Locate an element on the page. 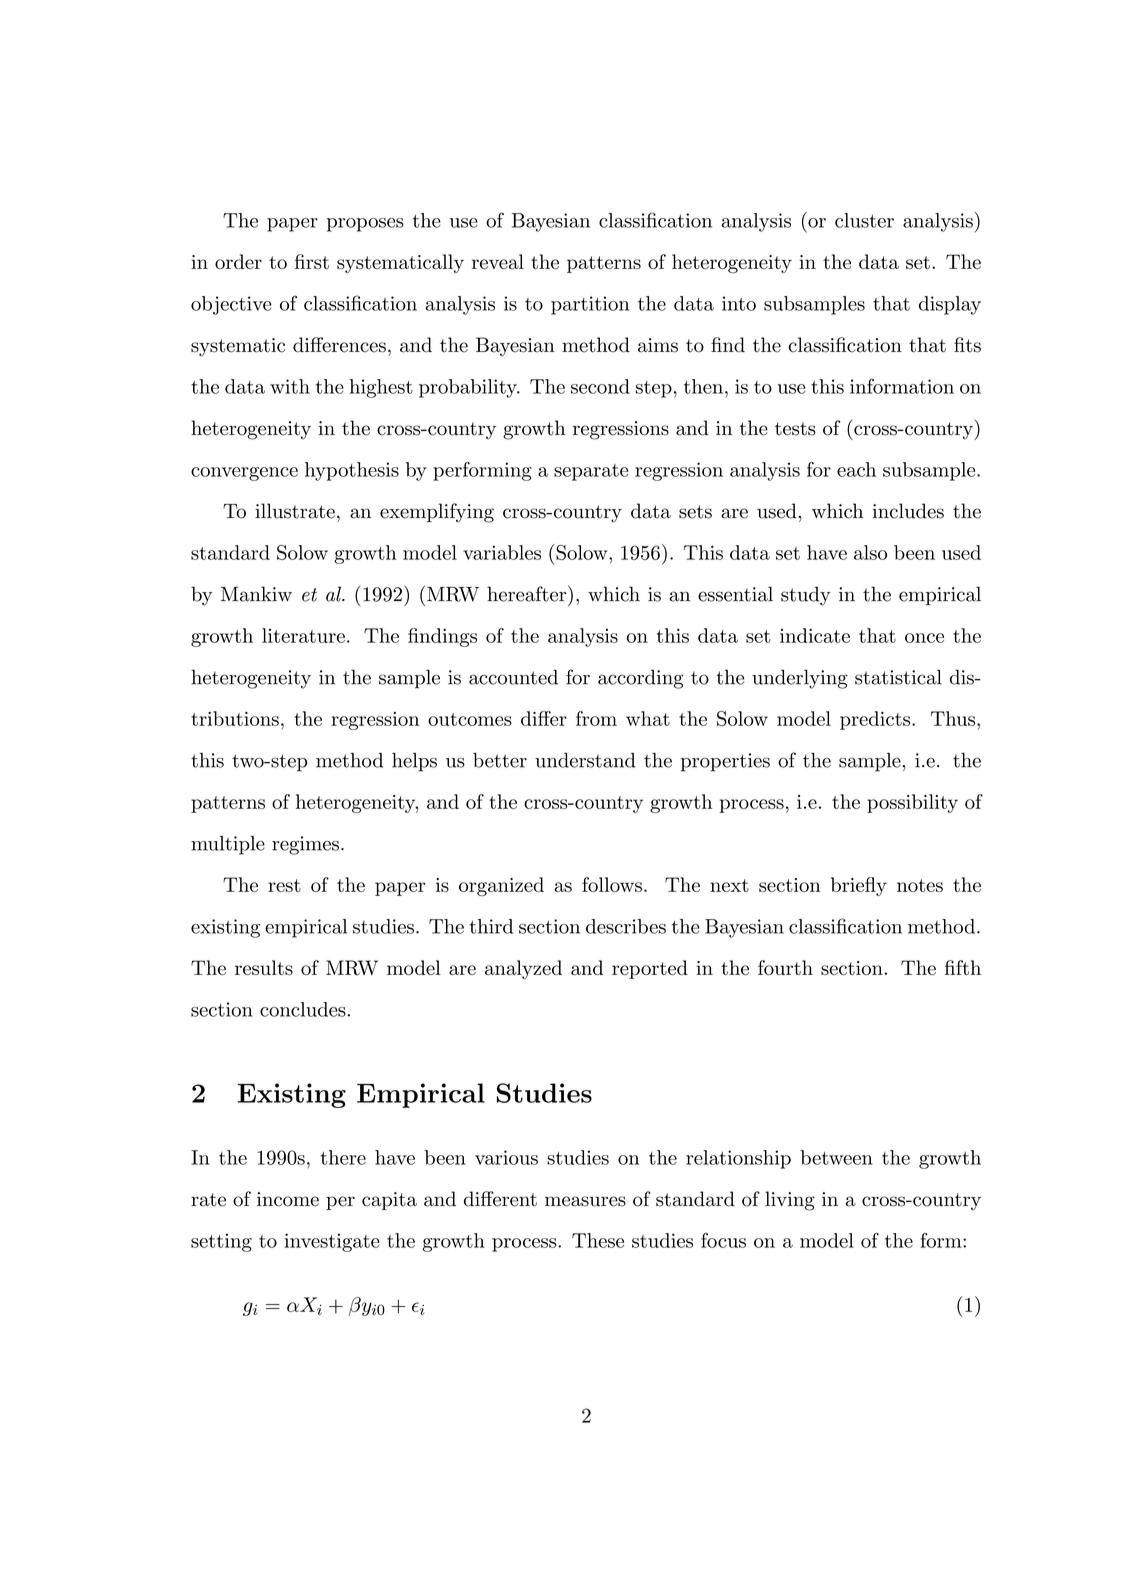  partition is located at coordinates (590, 305).
